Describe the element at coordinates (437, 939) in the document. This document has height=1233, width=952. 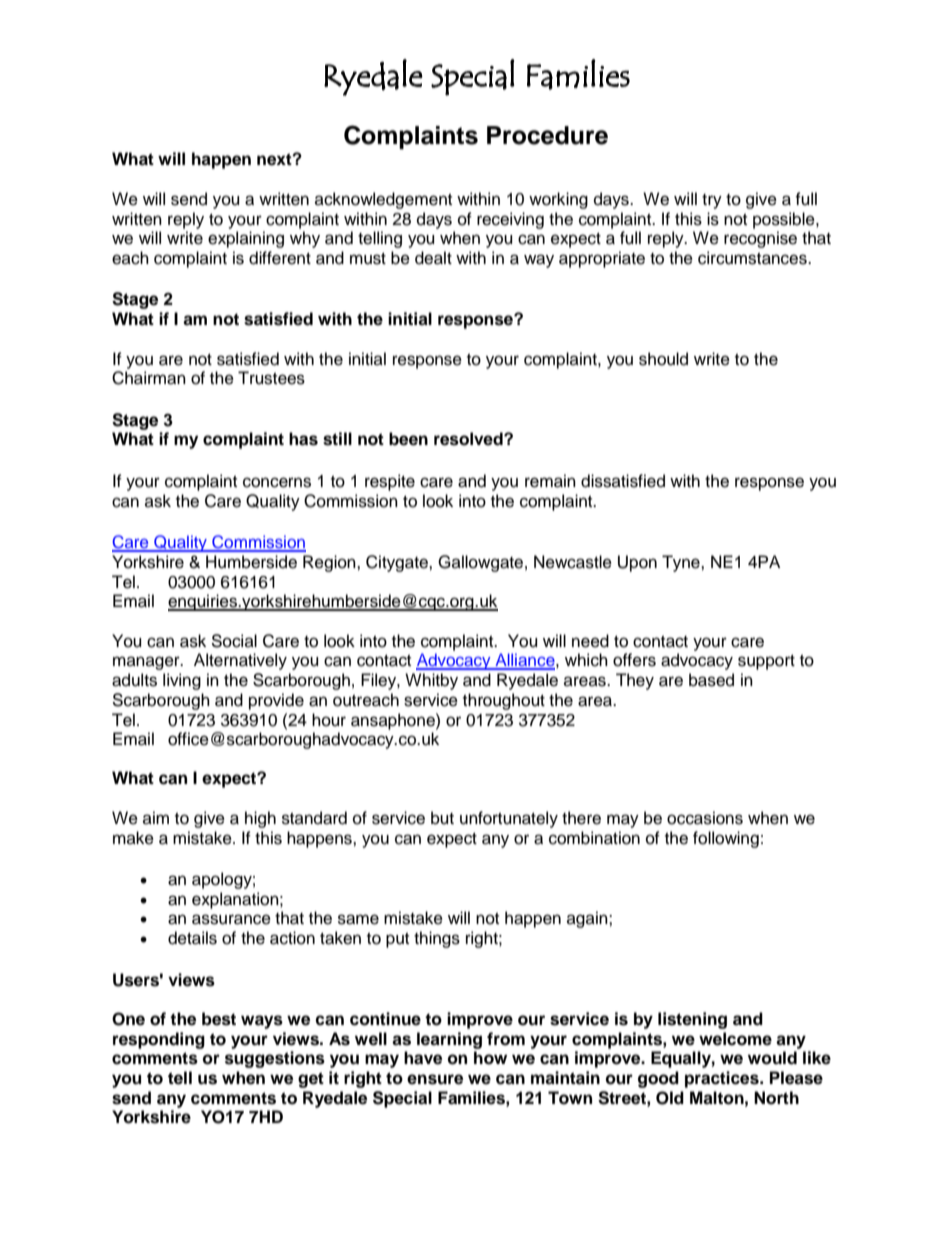
I see `things` at that location.
